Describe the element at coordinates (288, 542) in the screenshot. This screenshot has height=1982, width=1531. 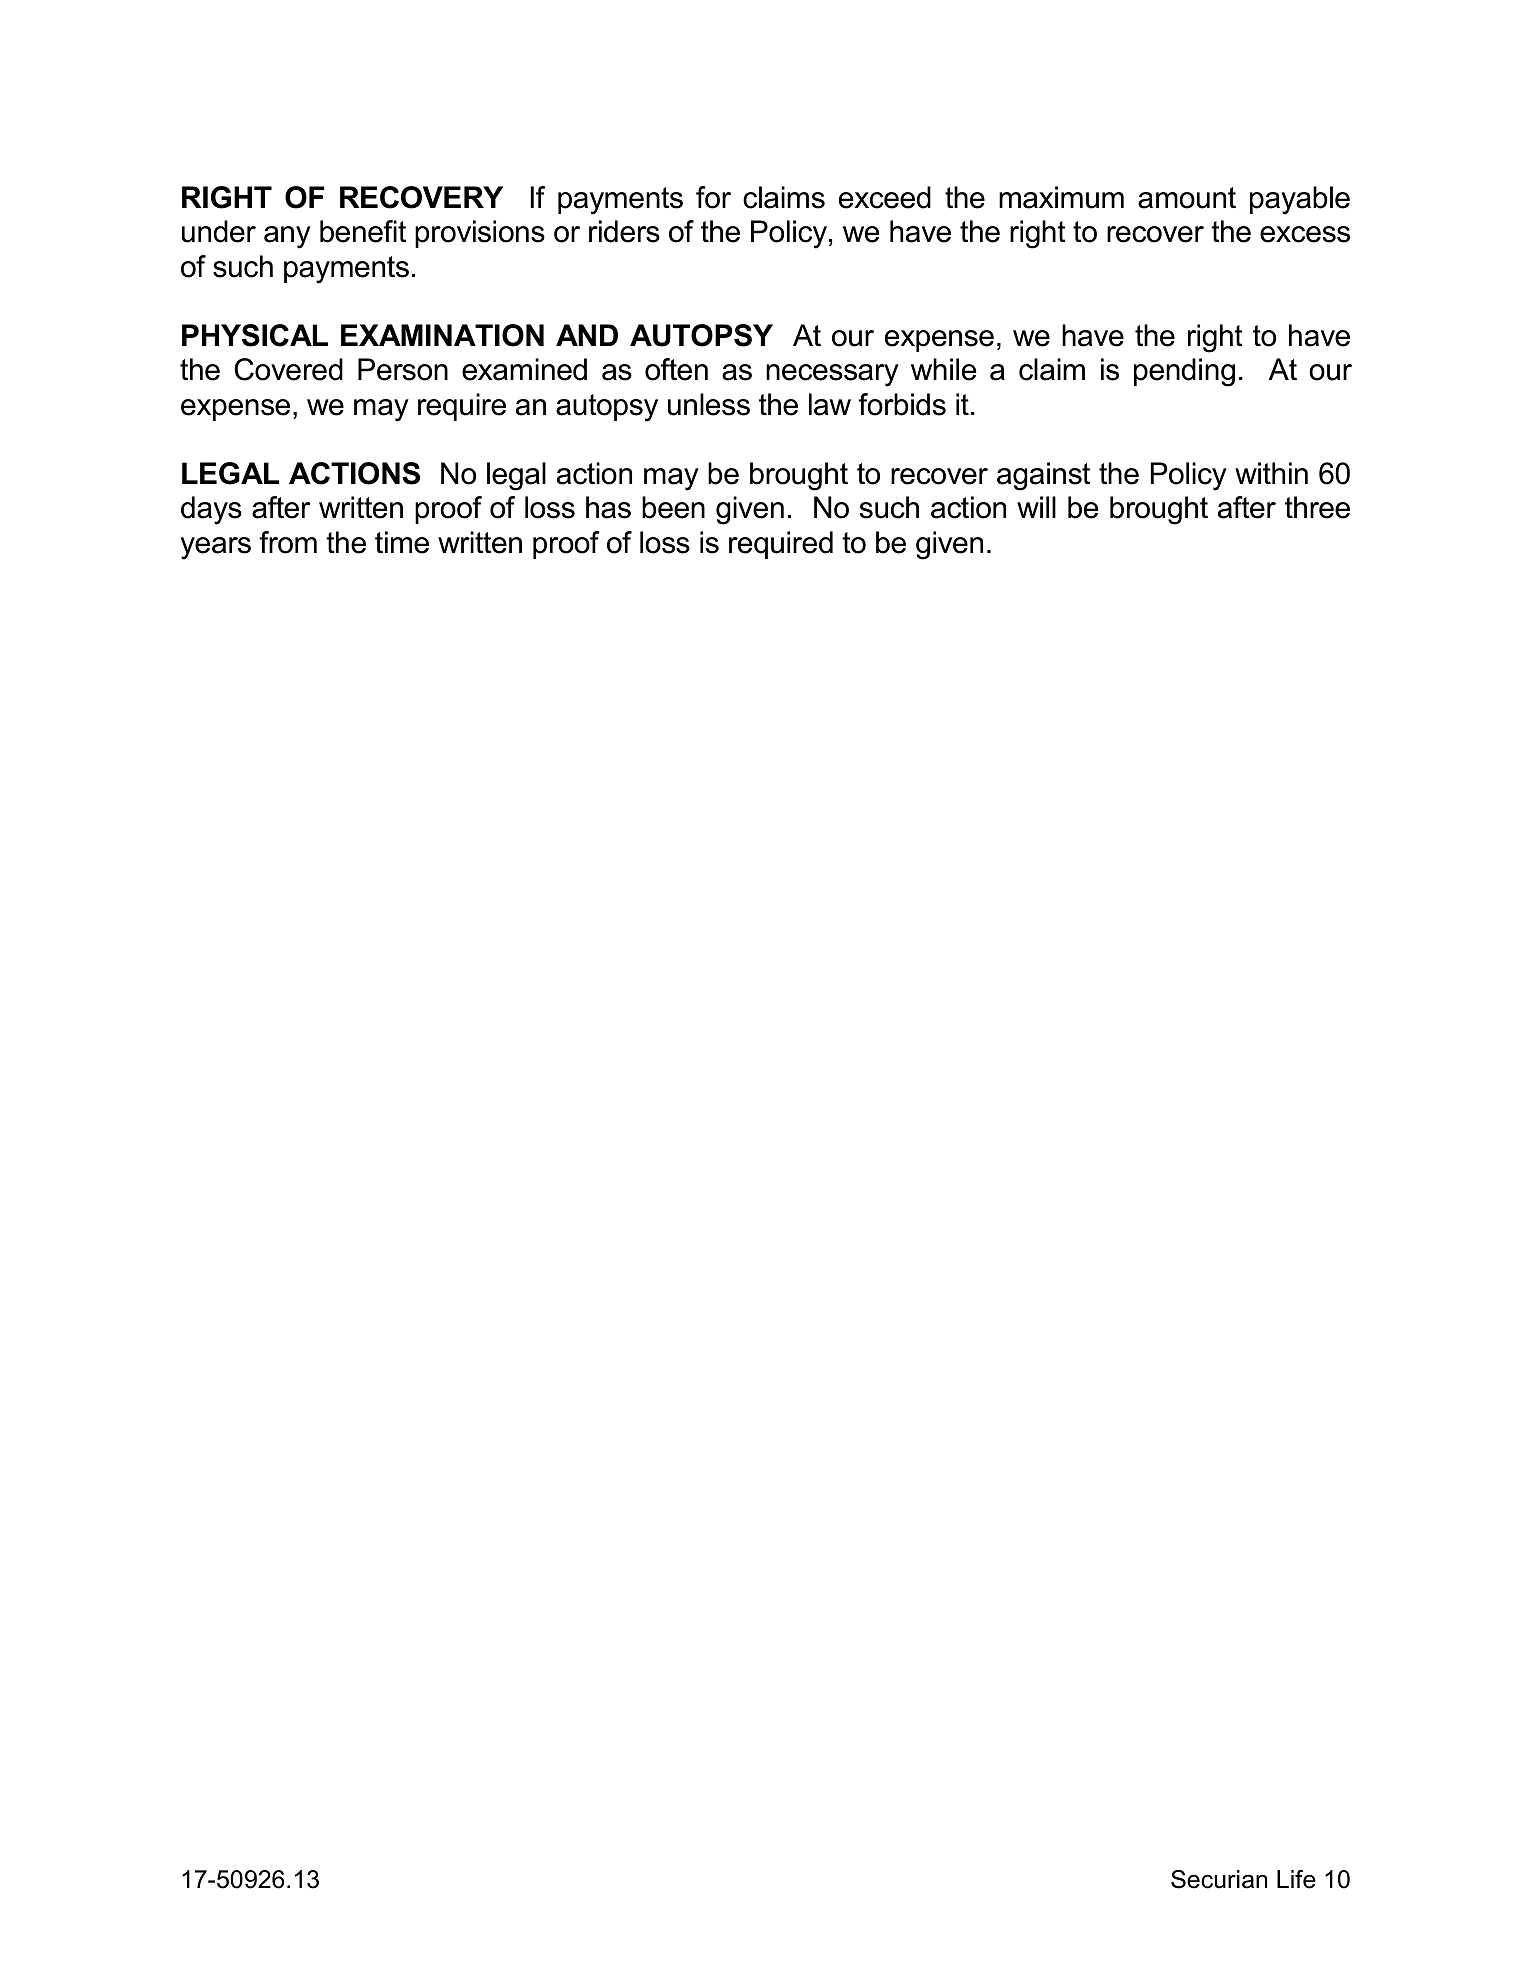
I see `from` at that location.
